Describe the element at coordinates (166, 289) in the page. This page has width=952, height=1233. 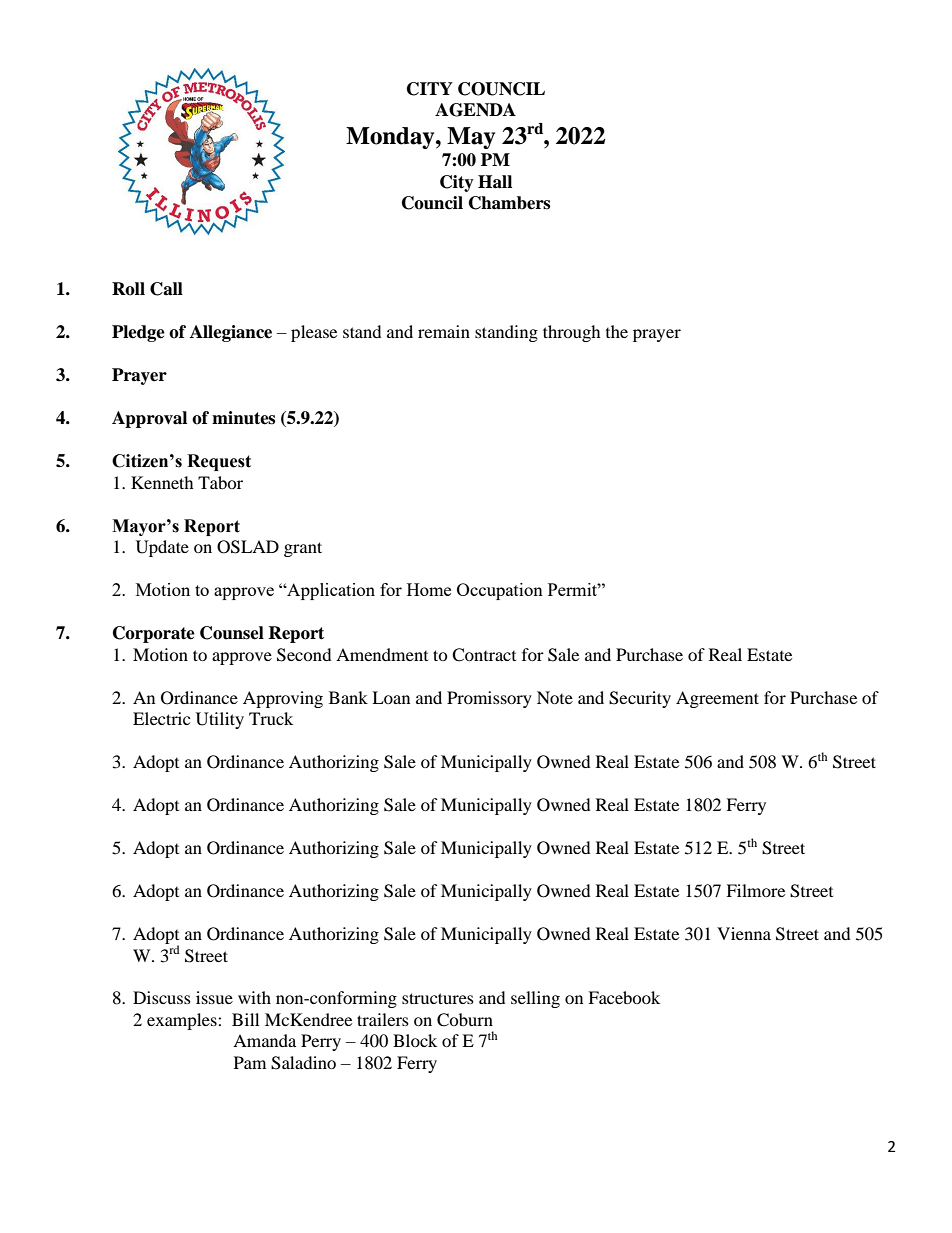
I see `Call` at that location.
